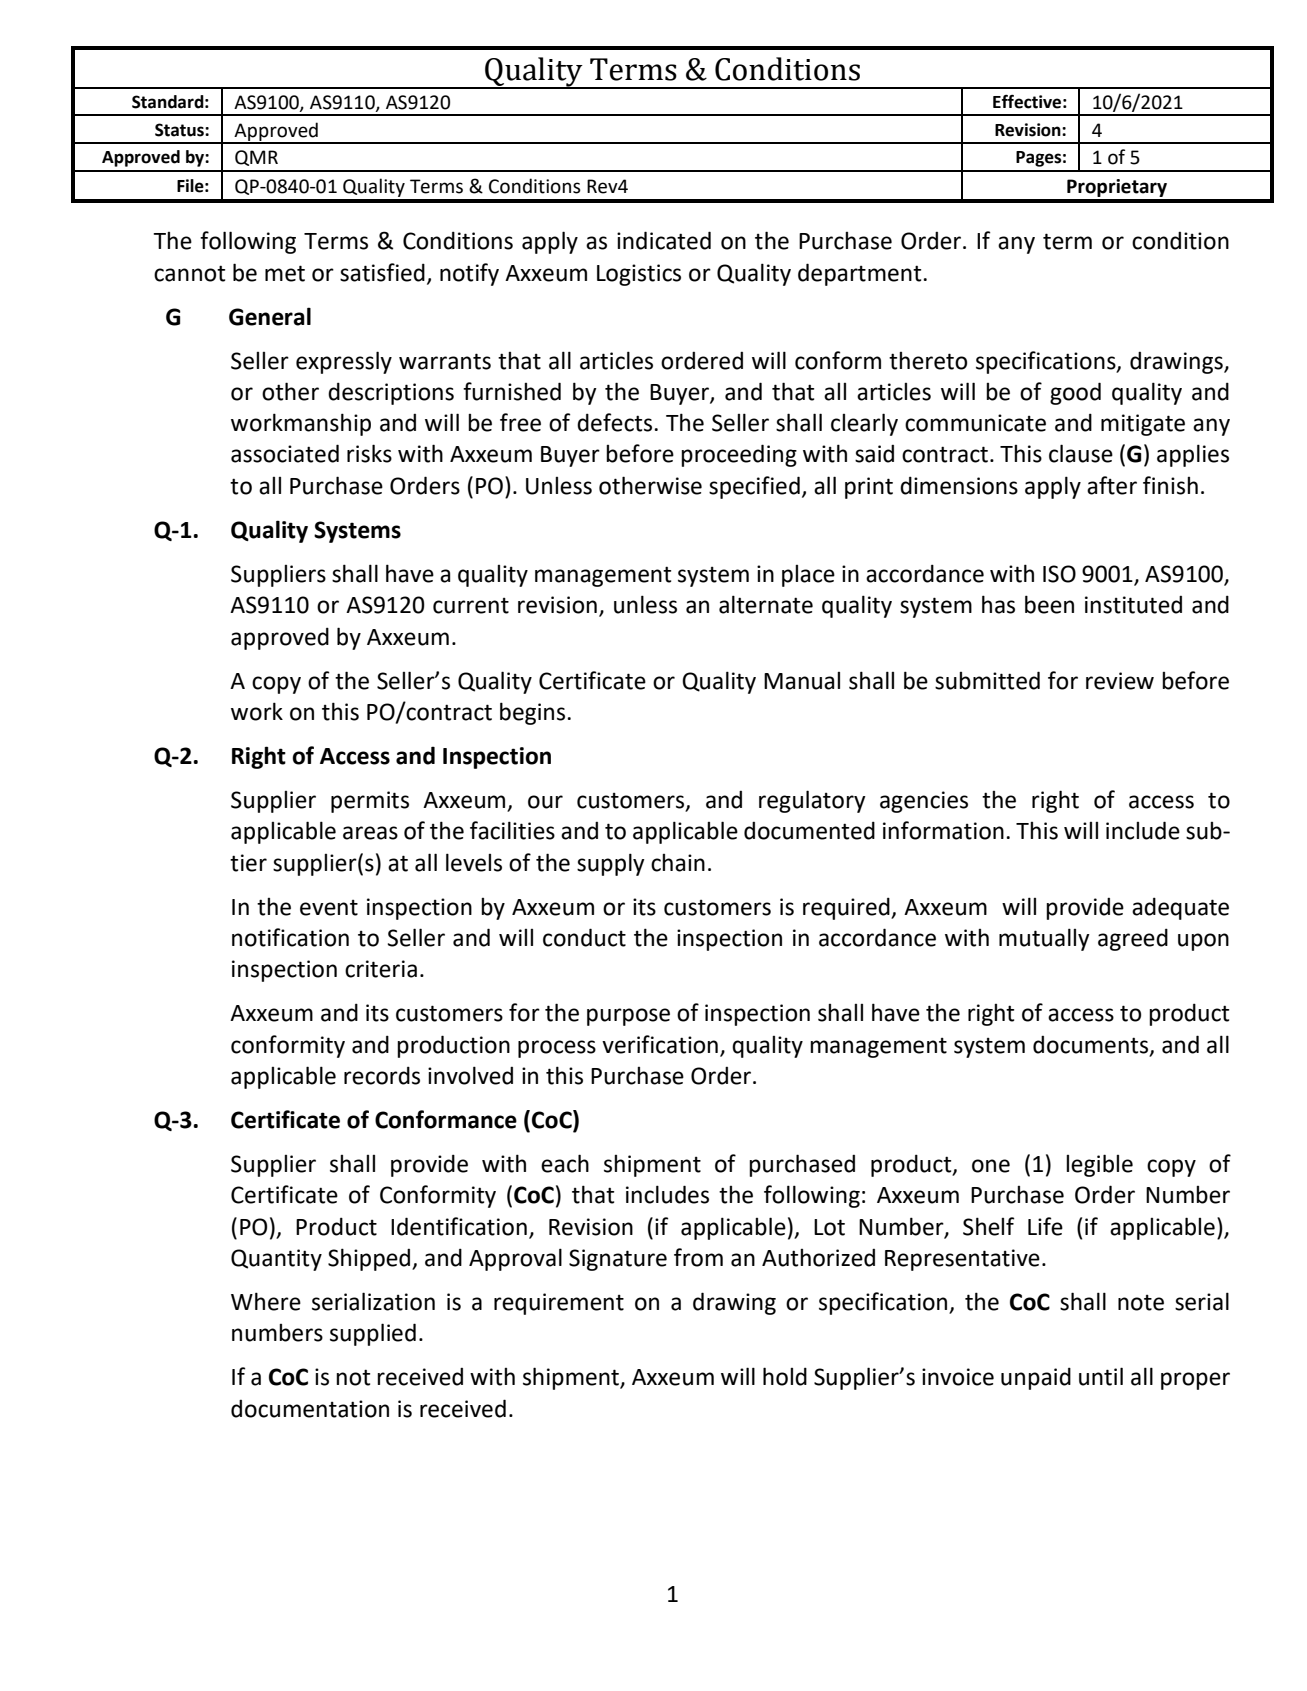  I want to click on Status, so click(180, 130).
